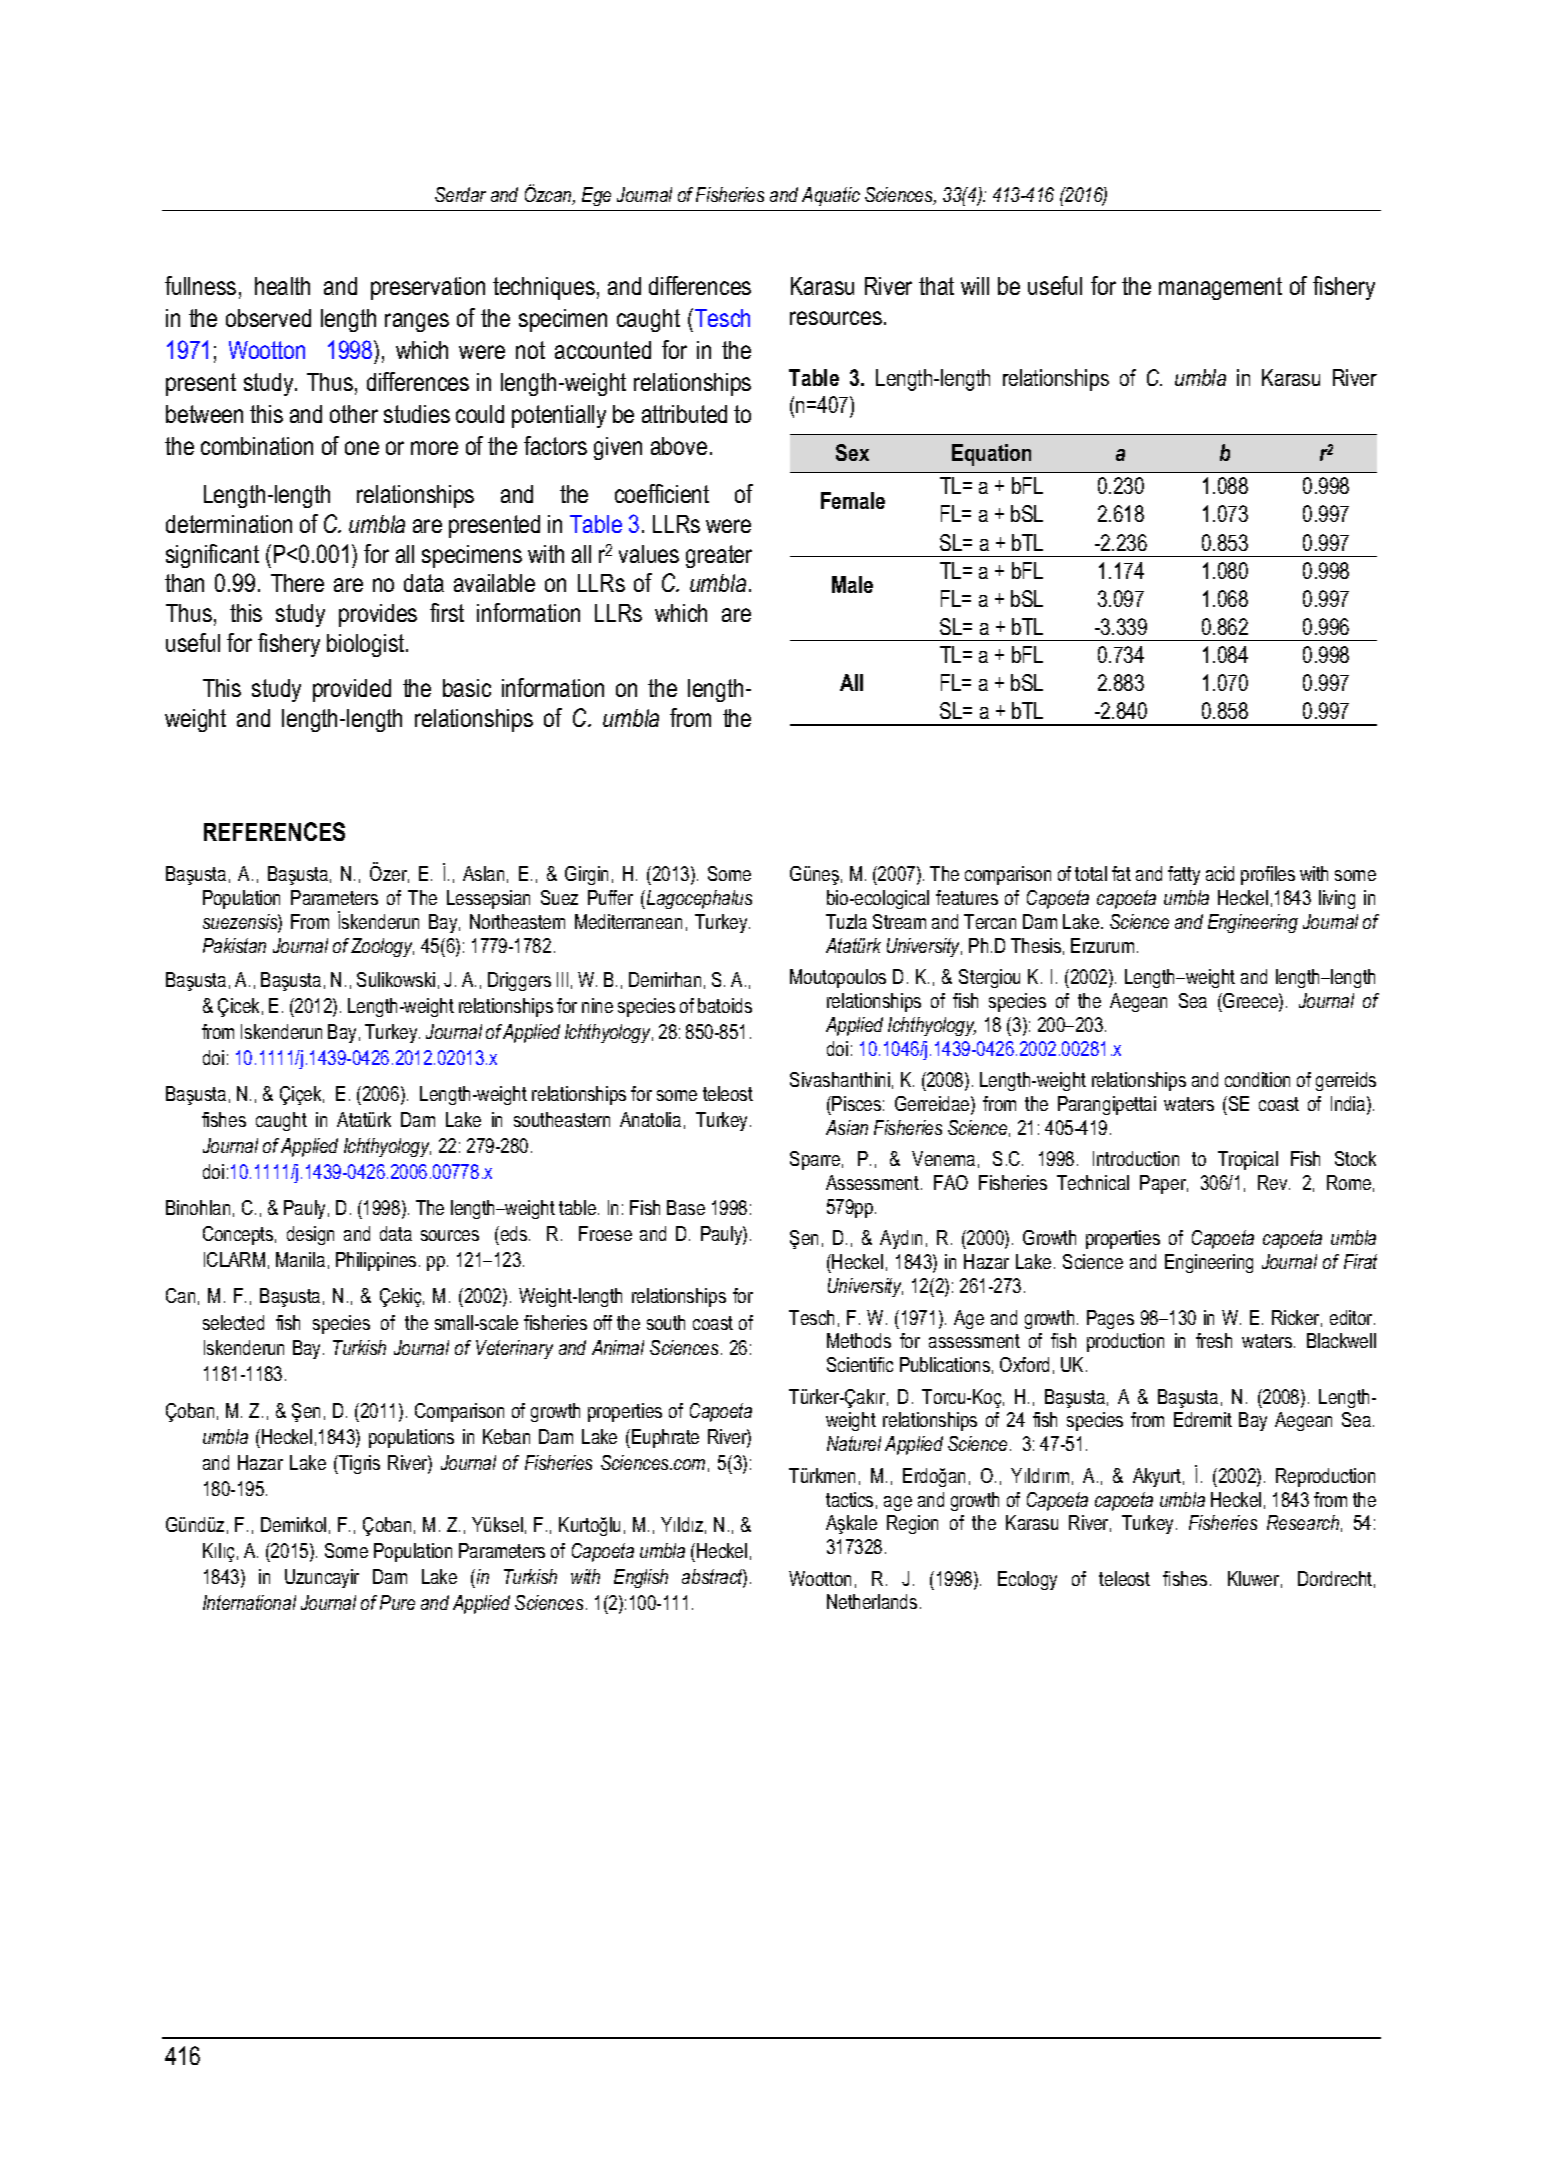 The width and height of the page is (1542, 2181). Describe the element at coordinates (1220, 288) in the page. I see `management` at that location.
